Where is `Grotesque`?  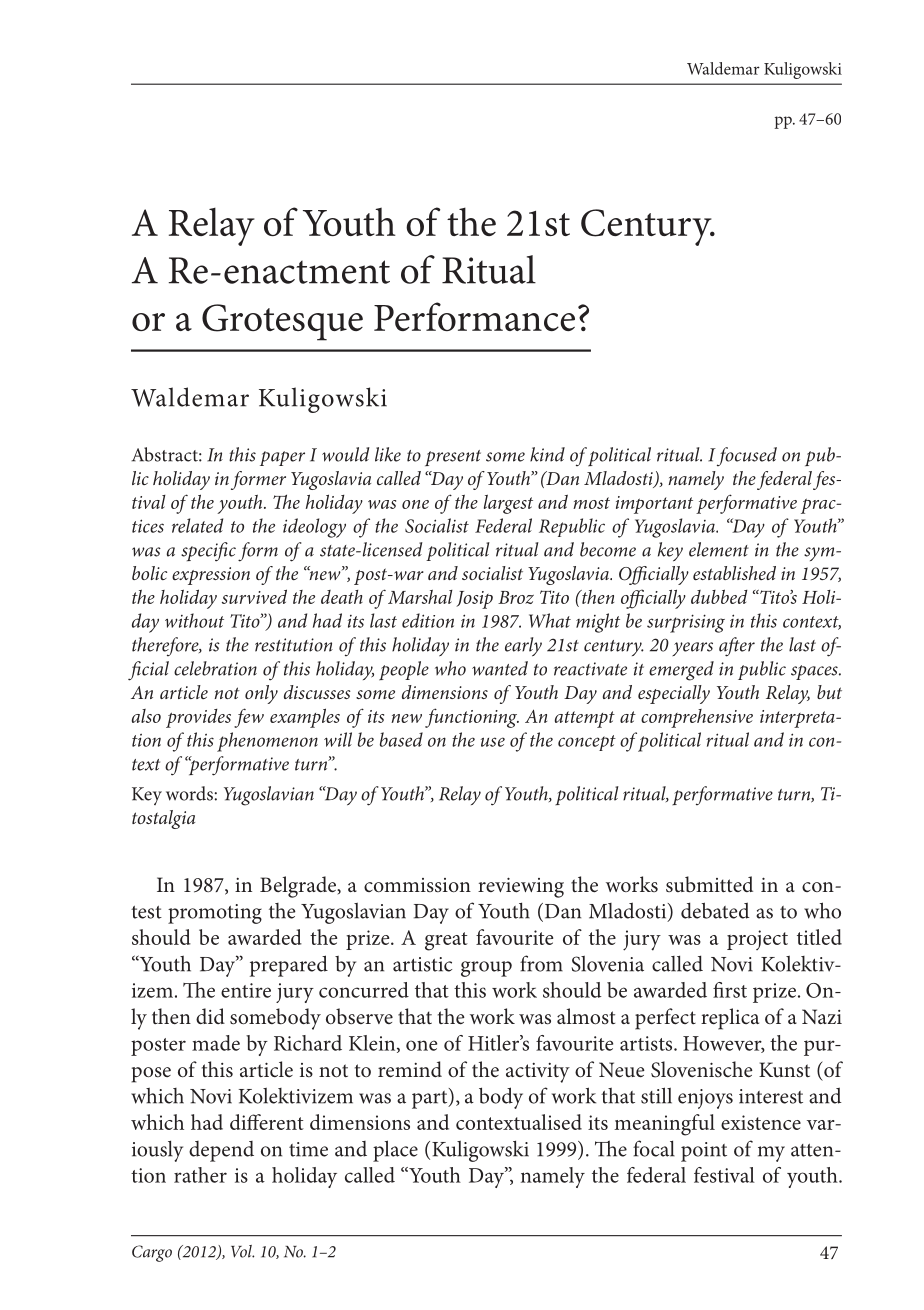 Grotesque is located at coordinates (282, 322).
